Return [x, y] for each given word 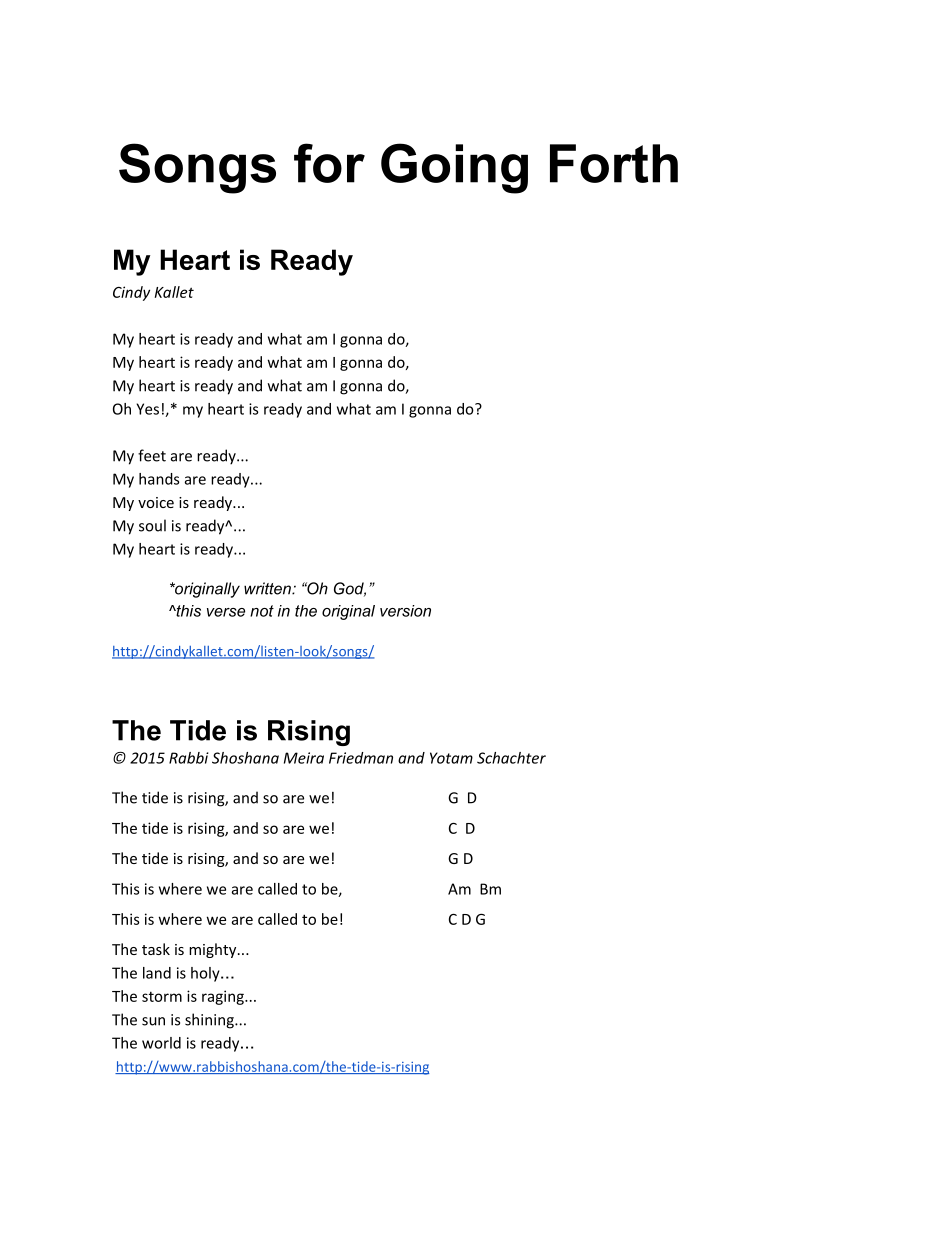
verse [226, 612]
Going [454, 168]
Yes [147, 409]
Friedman [361, 758]
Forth [614, 163]
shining [210, 1021]
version [405, 611]
